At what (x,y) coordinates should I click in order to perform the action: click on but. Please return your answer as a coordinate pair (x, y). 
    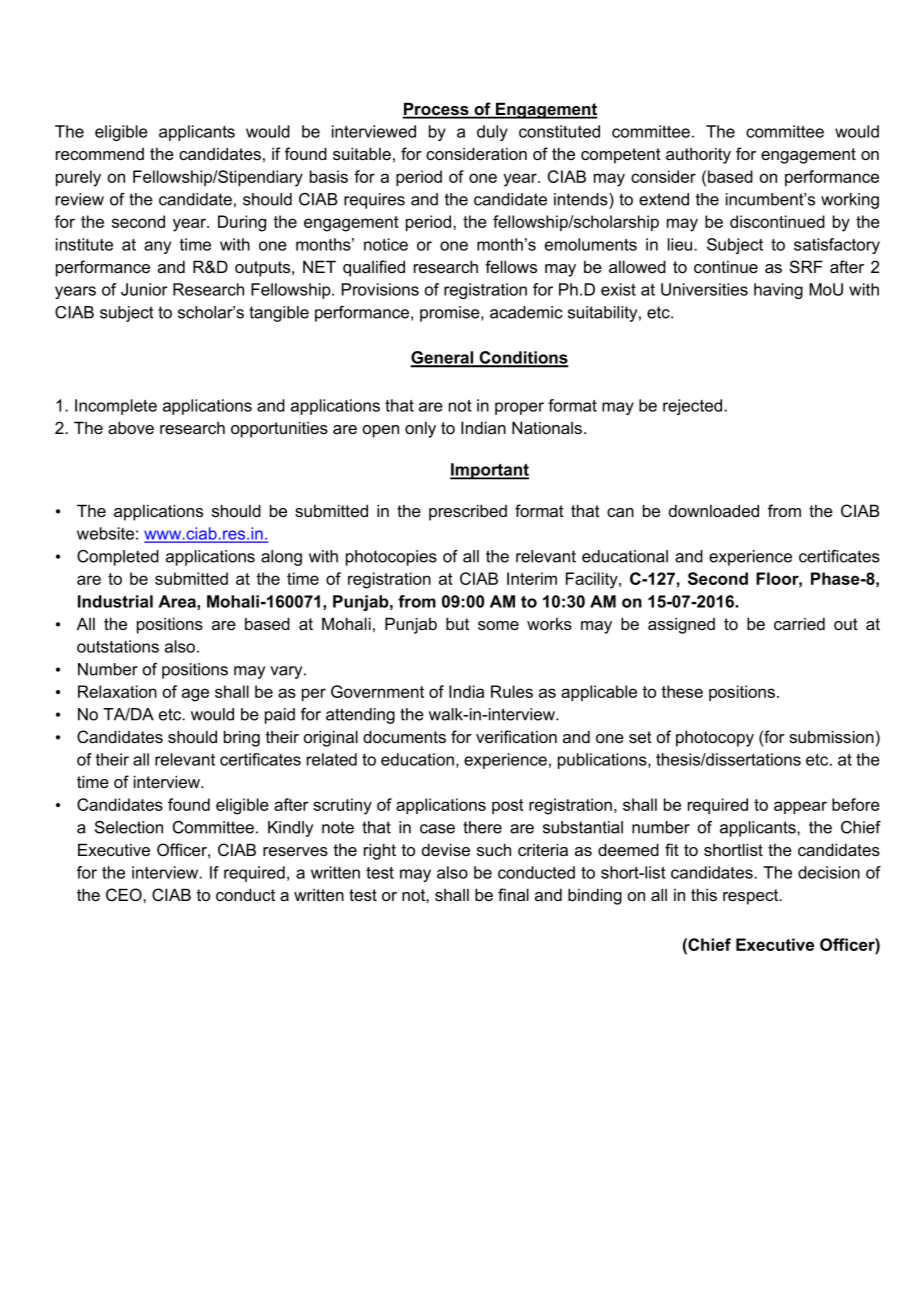
    Looking at the image, I should click on (457, 623).
